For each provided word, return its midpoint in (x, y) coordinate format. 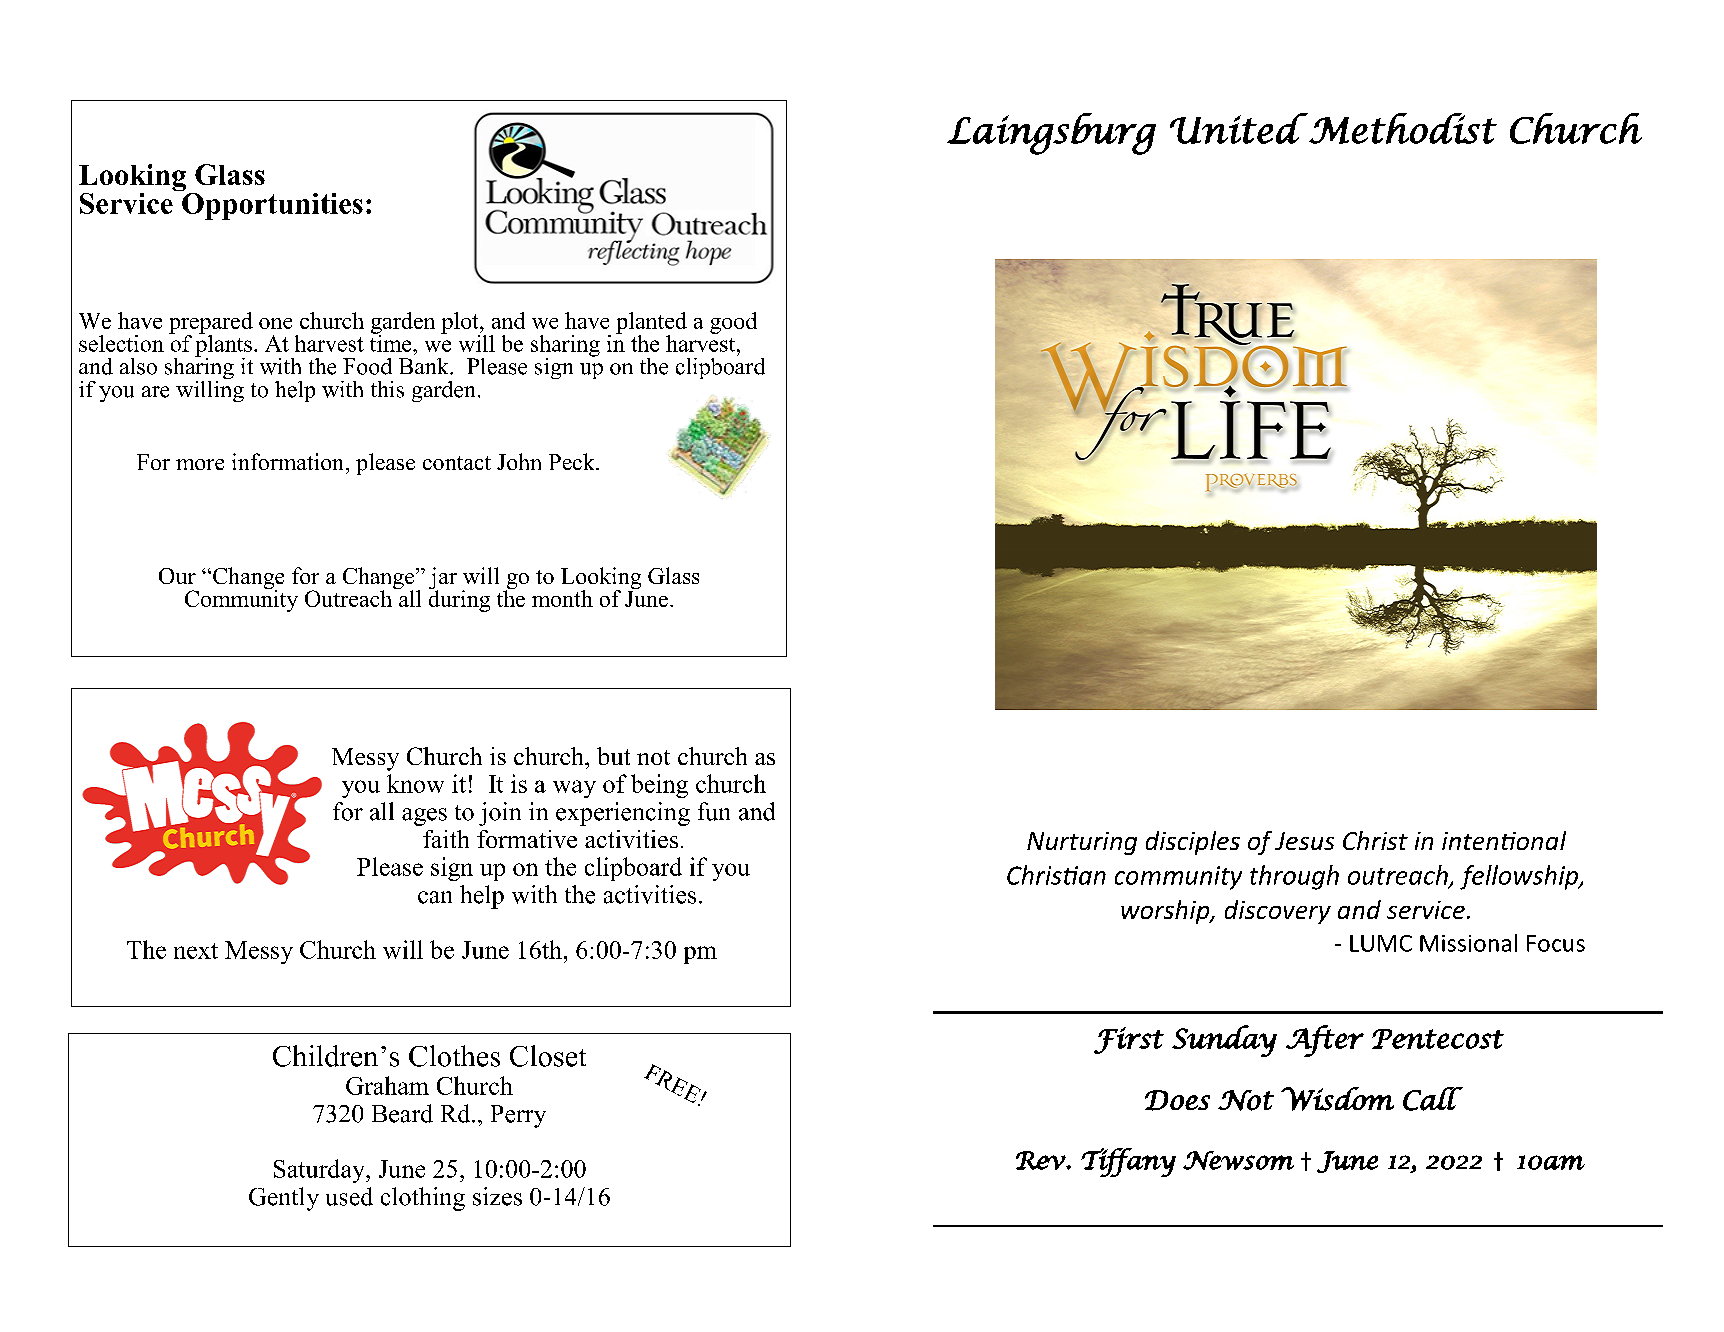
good (733, 323)
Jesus (1304, 841)
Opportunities (271, 205)
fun (714, 811)
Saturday (320, 1171)
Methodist (1402, 128)
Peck (573, 461)
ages (424, 817)
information (287, 461)
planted (651, 324)
